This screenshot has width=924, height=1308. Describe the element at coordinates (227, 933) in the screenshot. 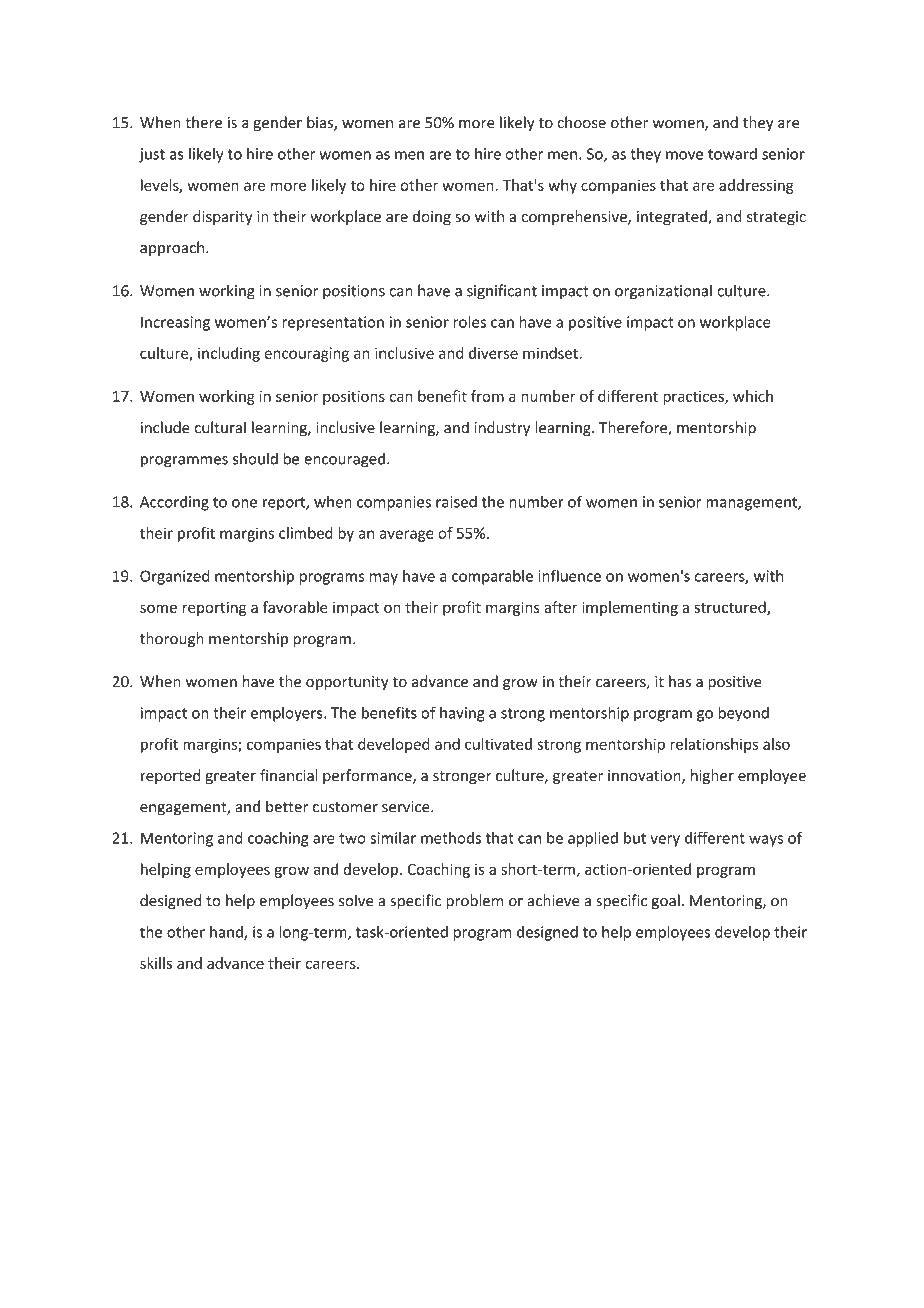

I see `hand` at that location.
